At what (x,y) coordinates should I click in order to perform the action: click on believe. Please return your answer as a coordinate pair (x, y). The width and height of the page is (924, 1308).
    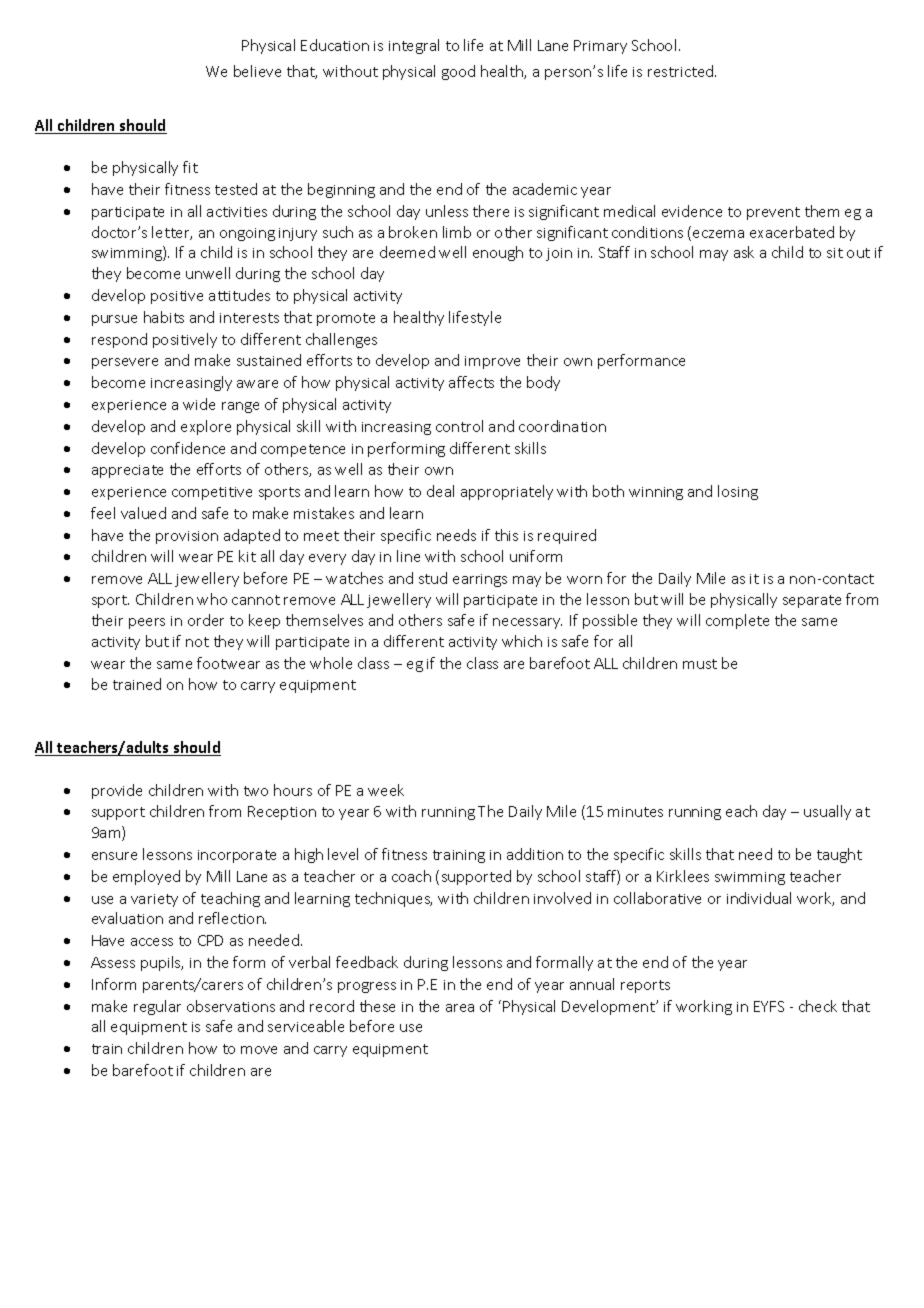
    Looking at the image, I should click on (257, 71).
